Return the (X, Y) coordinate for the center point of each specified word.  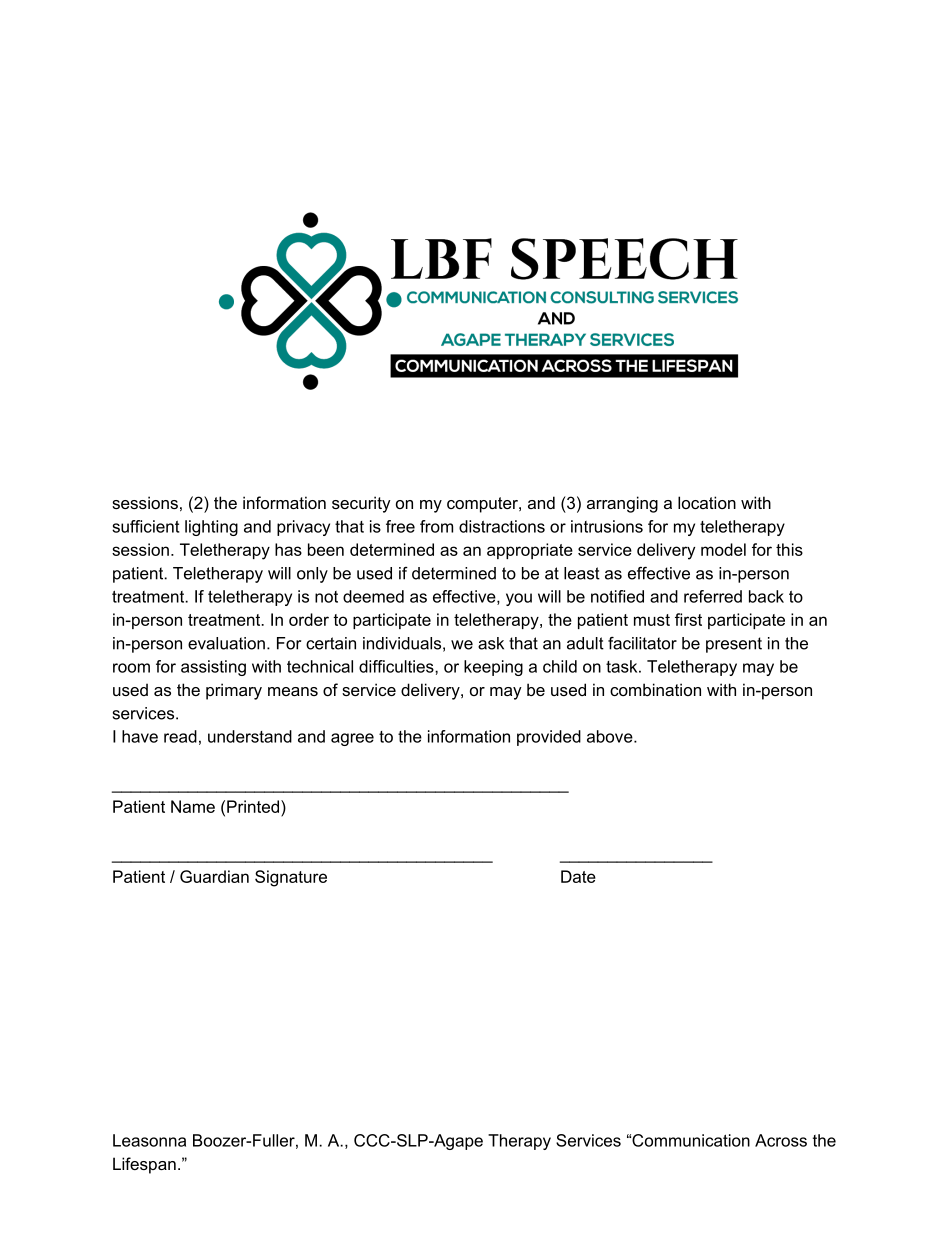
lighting (211, 528)
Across (781, 1140)
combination (655, 689)
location (707, 502)
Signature (291, 878)
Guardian (214, 876)
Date (578, 876)
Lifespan (144, 1165)
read (180, 736)
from (436, 526)
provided (549, 738)
